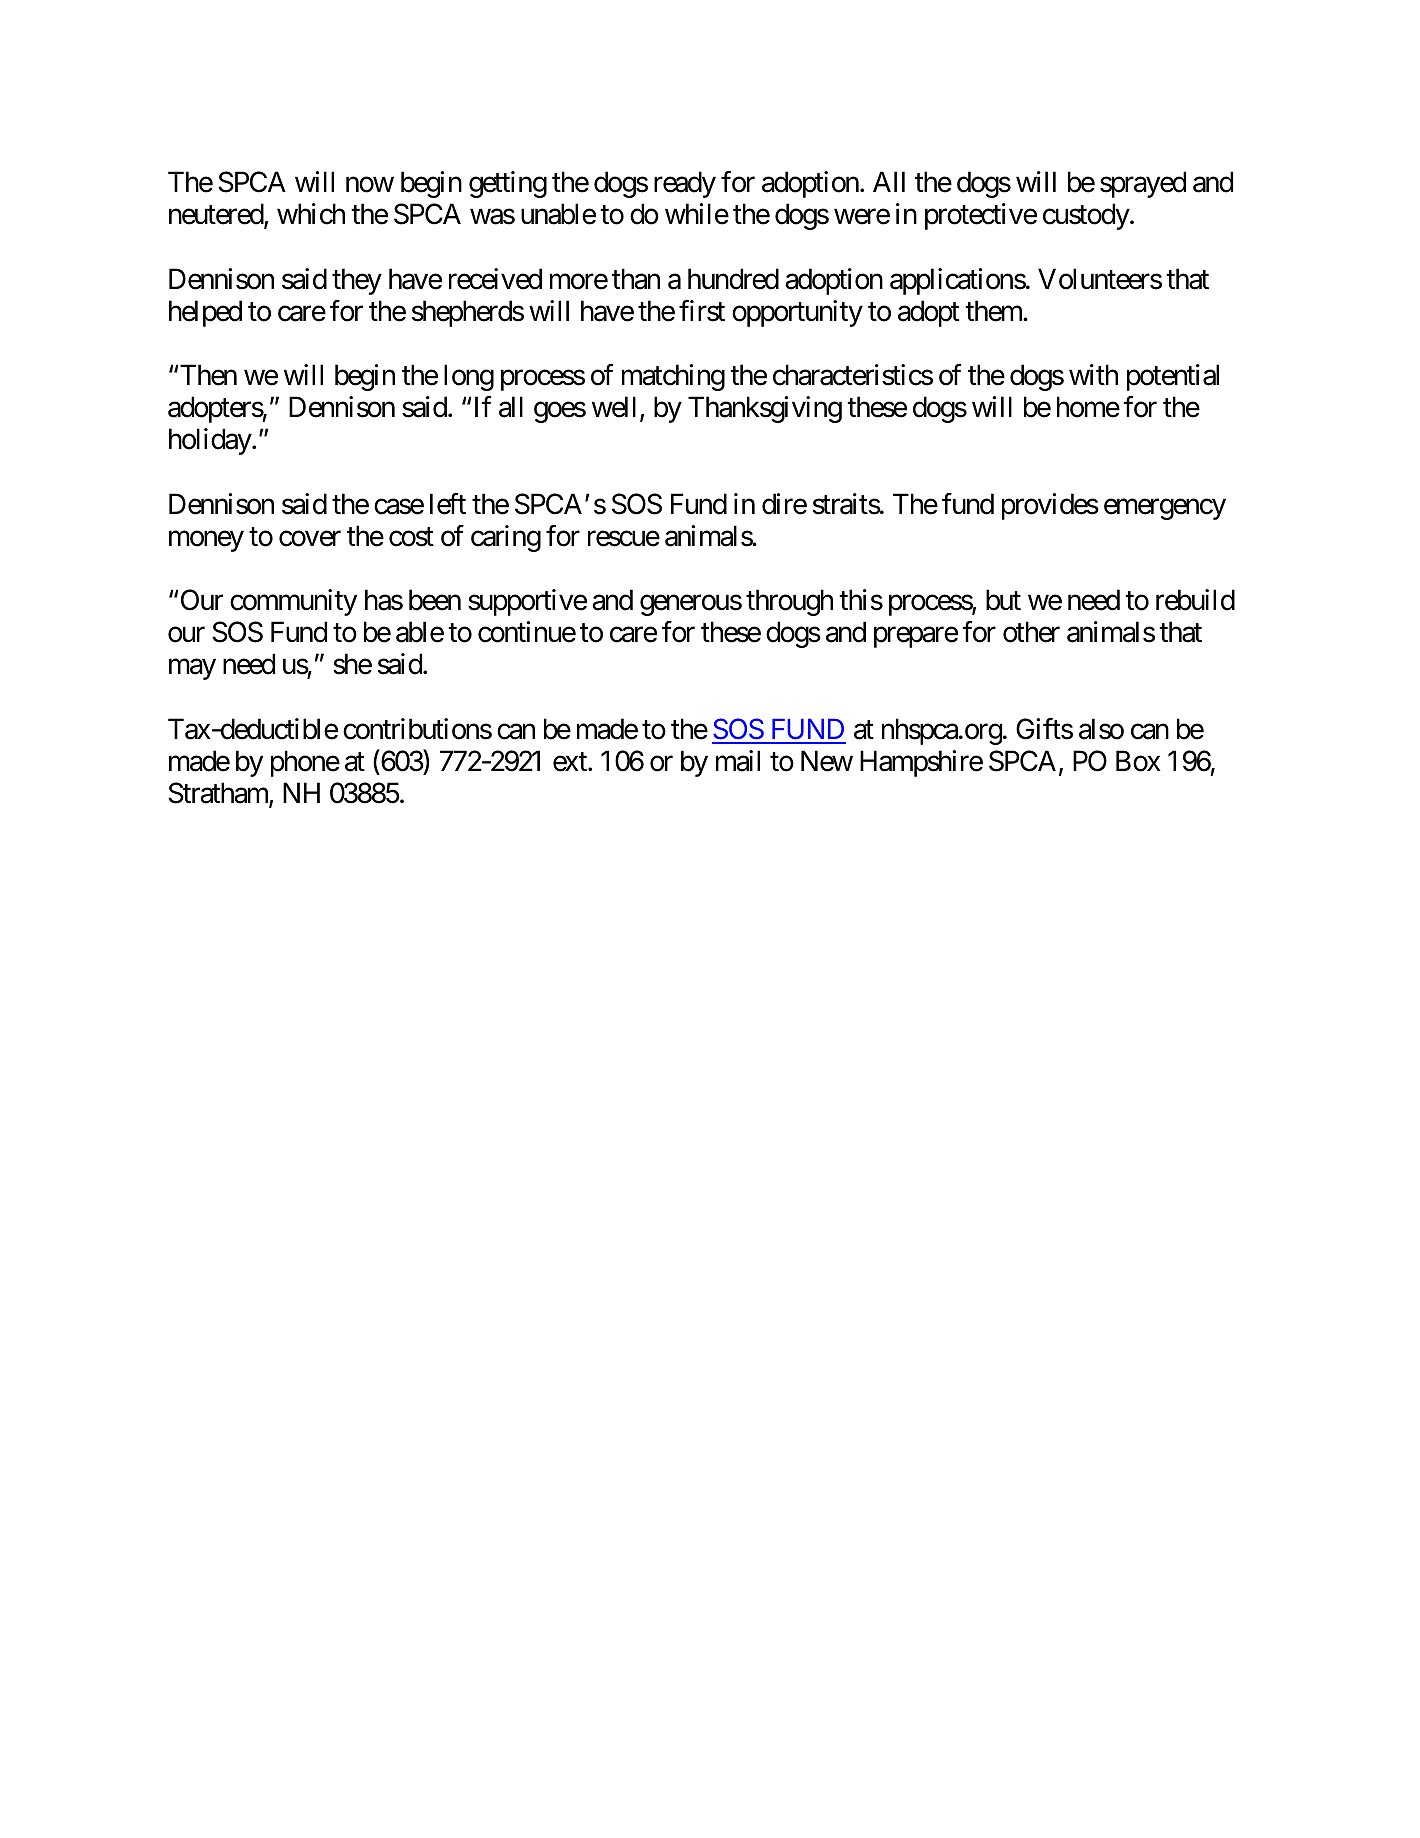 The image size is (1420, 1838). I want to click on through, so click(789, 602).
